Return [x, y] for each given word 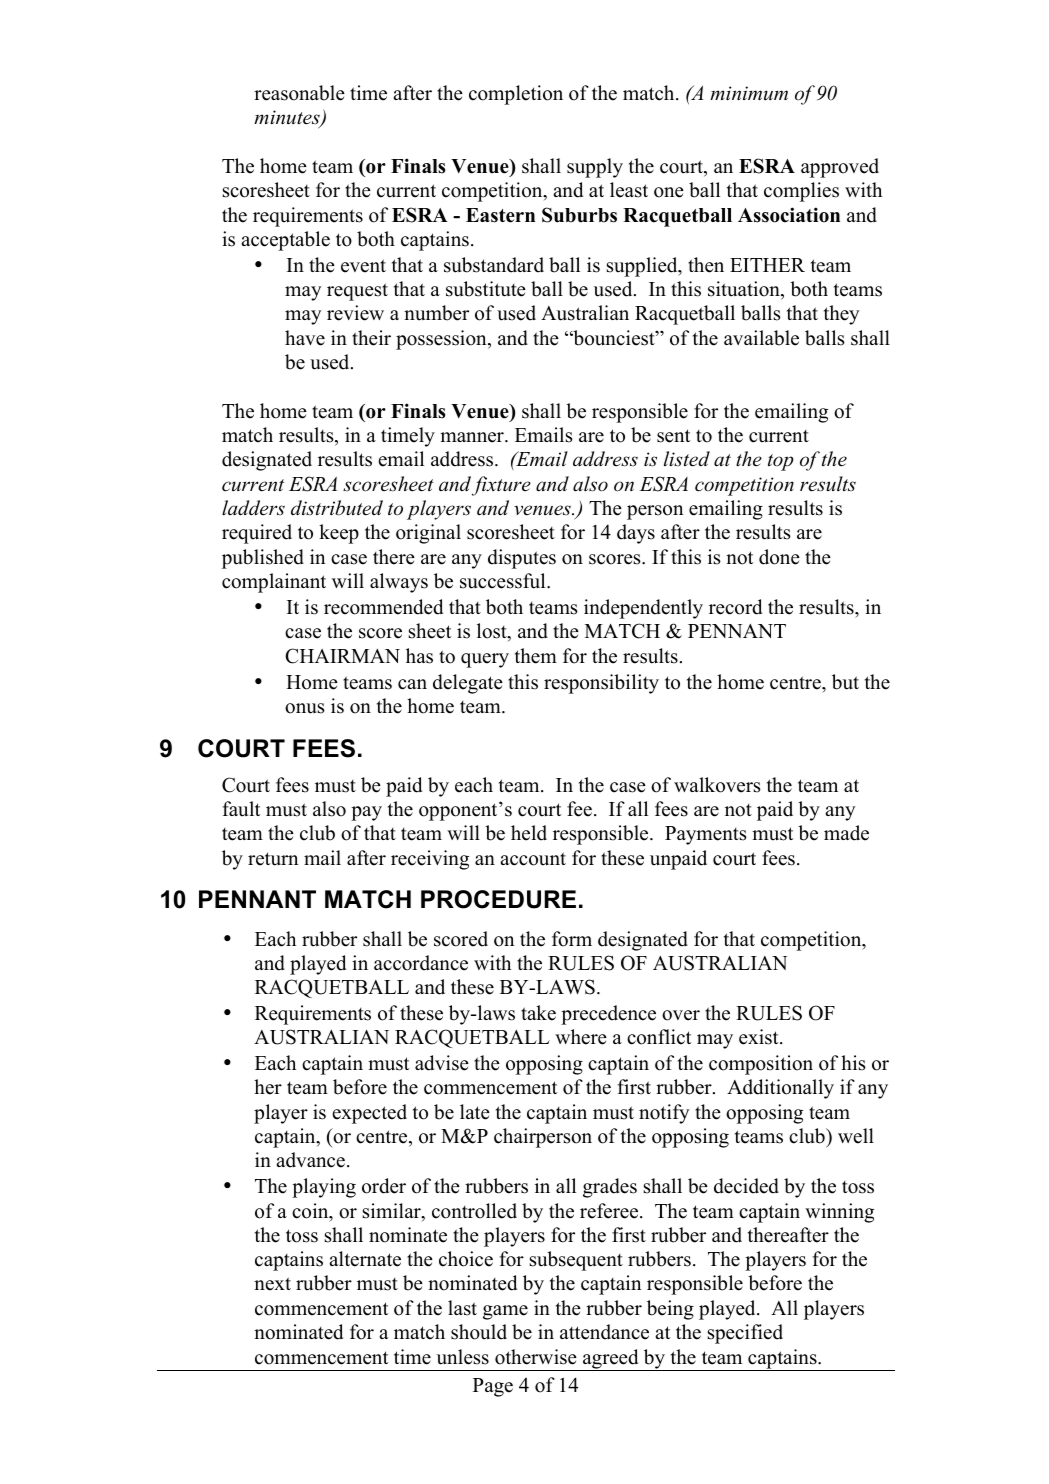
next [272, 1284]
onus [305, 708]
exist [760, 1037]
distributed [337, 508]
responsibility [601, 684]
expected [369, 1114]
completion [516, 95]
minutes [288, 118]
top [781, 462]
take [538, 1013]
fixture [501, 486]
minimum [749, 93]
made [846, 833]
